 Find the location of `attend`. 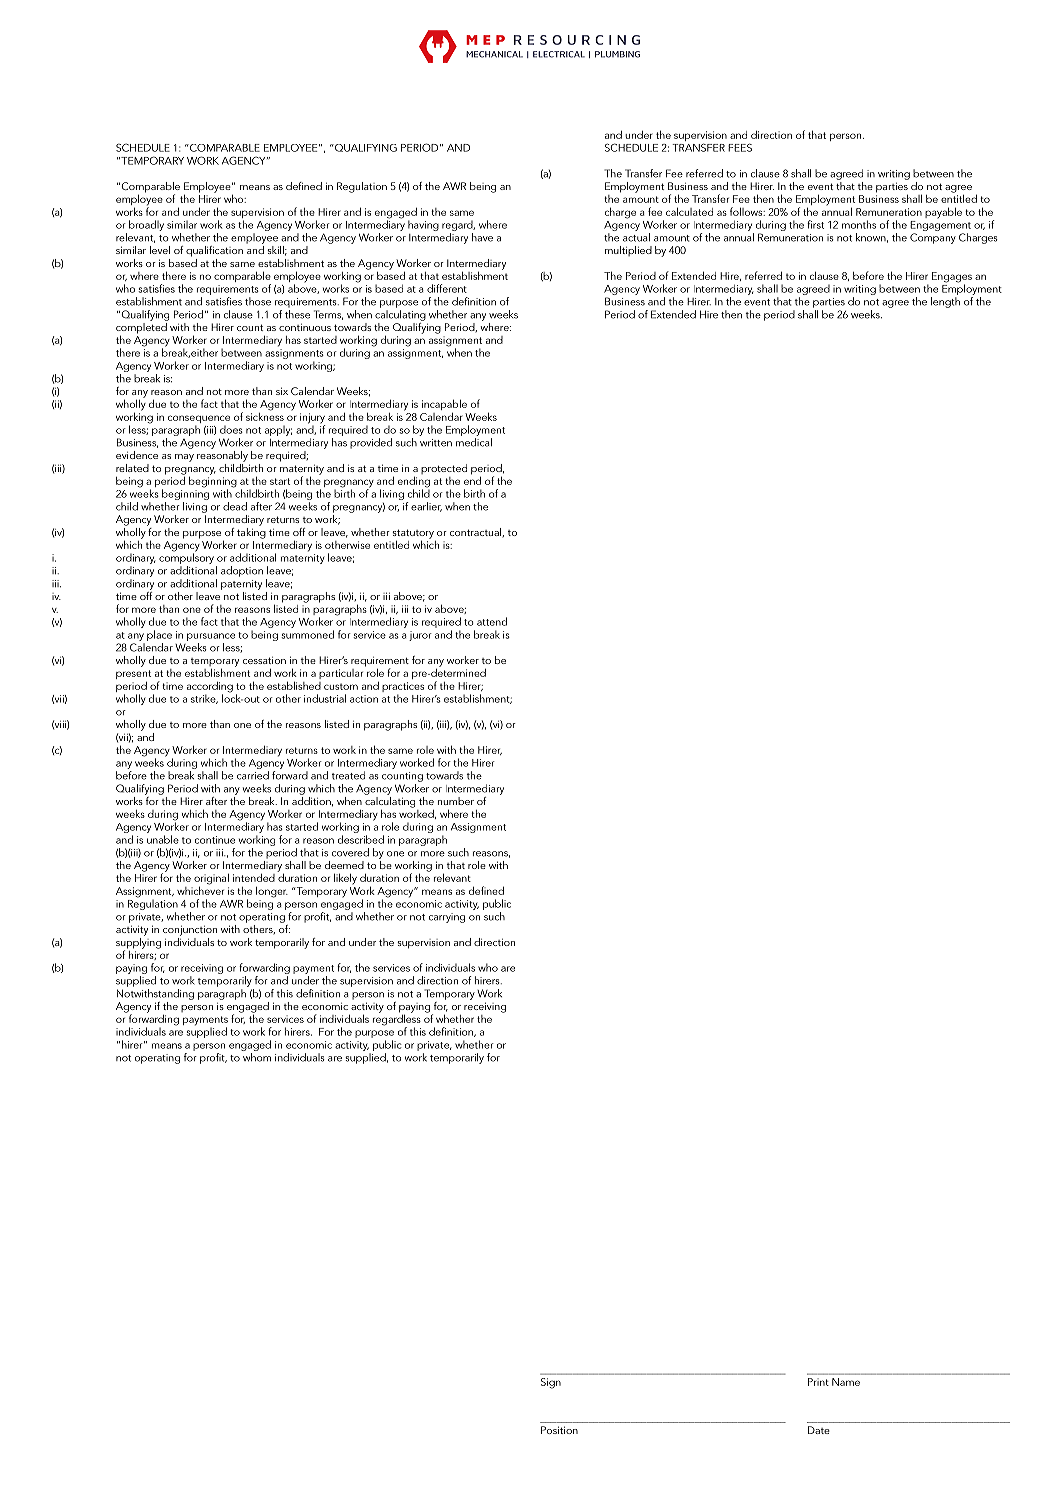

attend is located at coordinates (492, 621).
